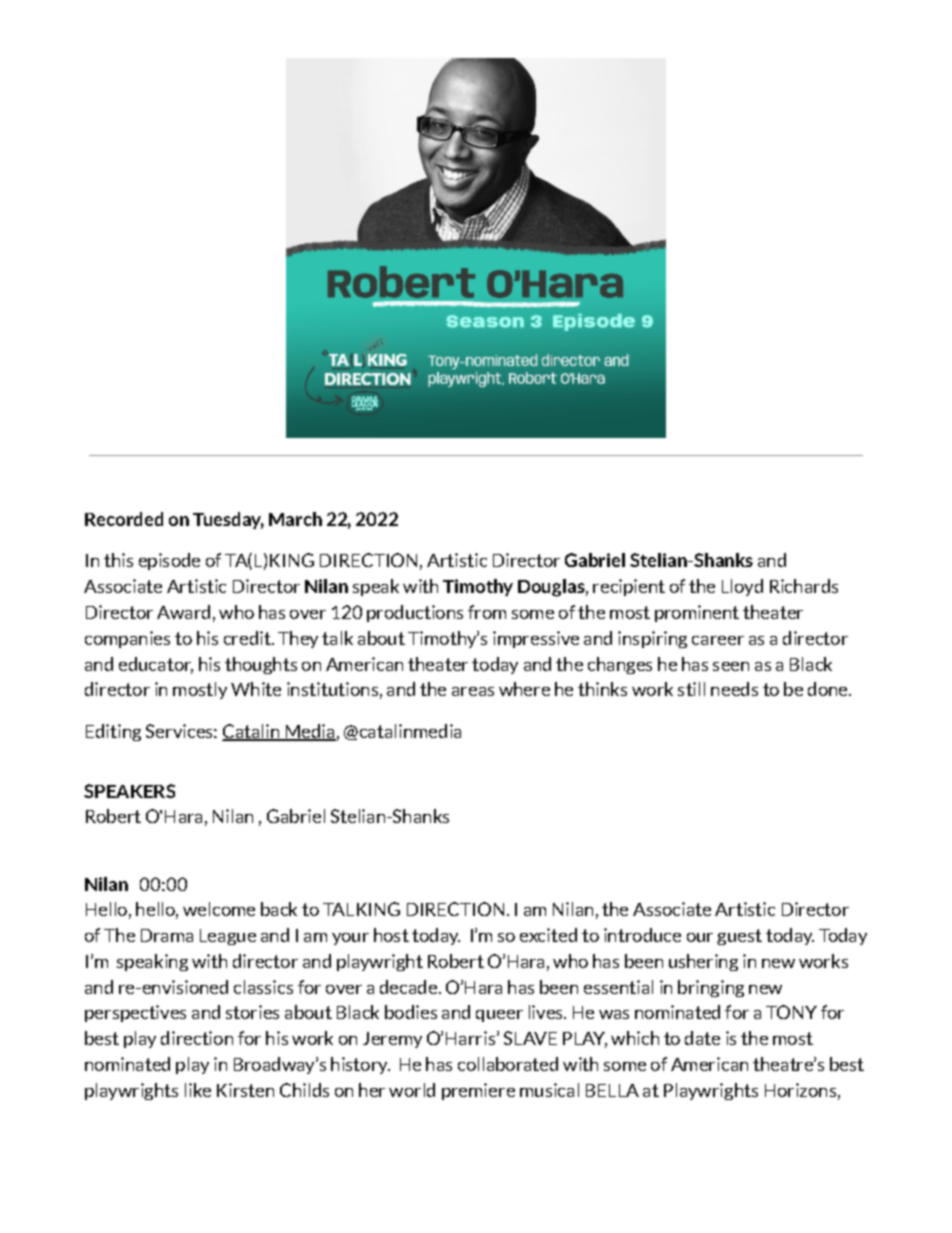  What do you see at coordinates (742, 587) in the image?
I see `Lloyd` at bounding box center [742, 587].
